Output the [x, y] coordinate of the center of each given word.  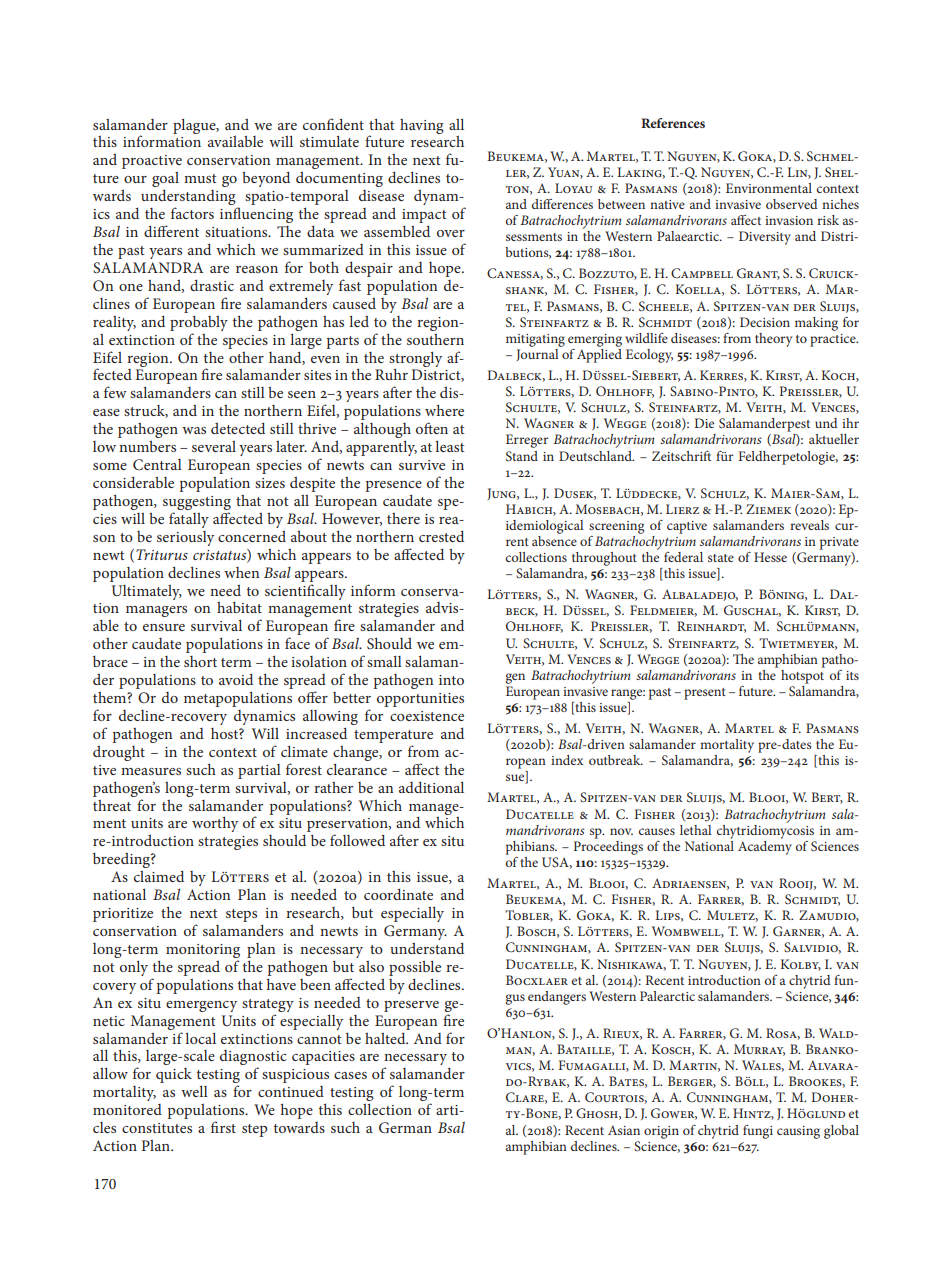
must [200, 178]
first [223, 1127]
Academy [765, 846]
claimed [159, 876]
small [384, 661]
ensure [164, 627]
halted [386, 1038]
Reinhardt [711, 627]
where [444, 410]
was [194, 430]
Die [704, 423]
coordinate [398, 894]
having [422, 126]
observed [792, 204]
